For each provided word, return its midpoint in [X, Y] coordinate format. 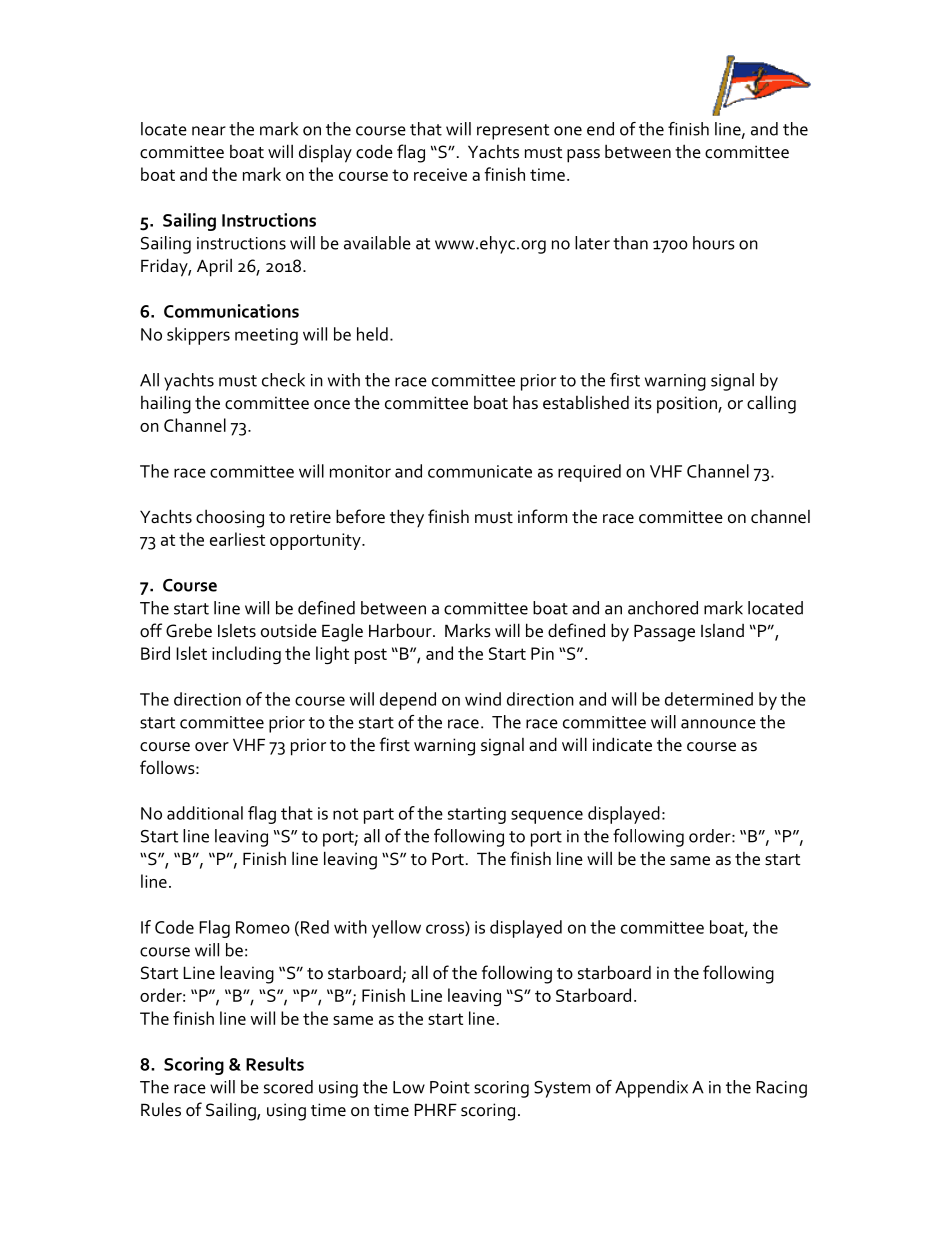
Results [275, 1064]
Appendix [651, 1089]
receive [440, 174]
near [209, 131]
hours [714, 243]
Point [450, 1087]
